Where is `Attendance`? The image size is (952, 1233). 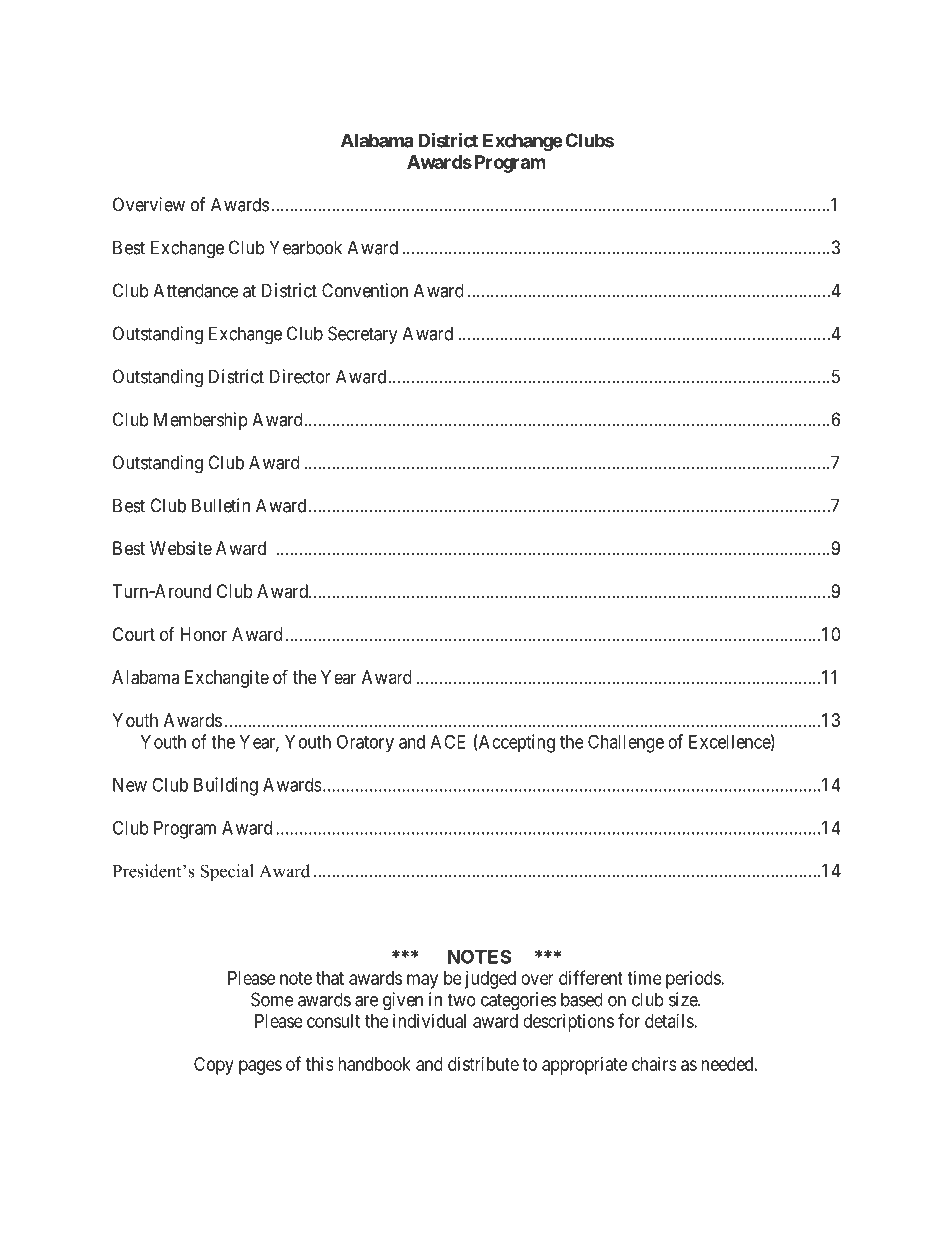 Attendance is located at coordinates (196, 290).
